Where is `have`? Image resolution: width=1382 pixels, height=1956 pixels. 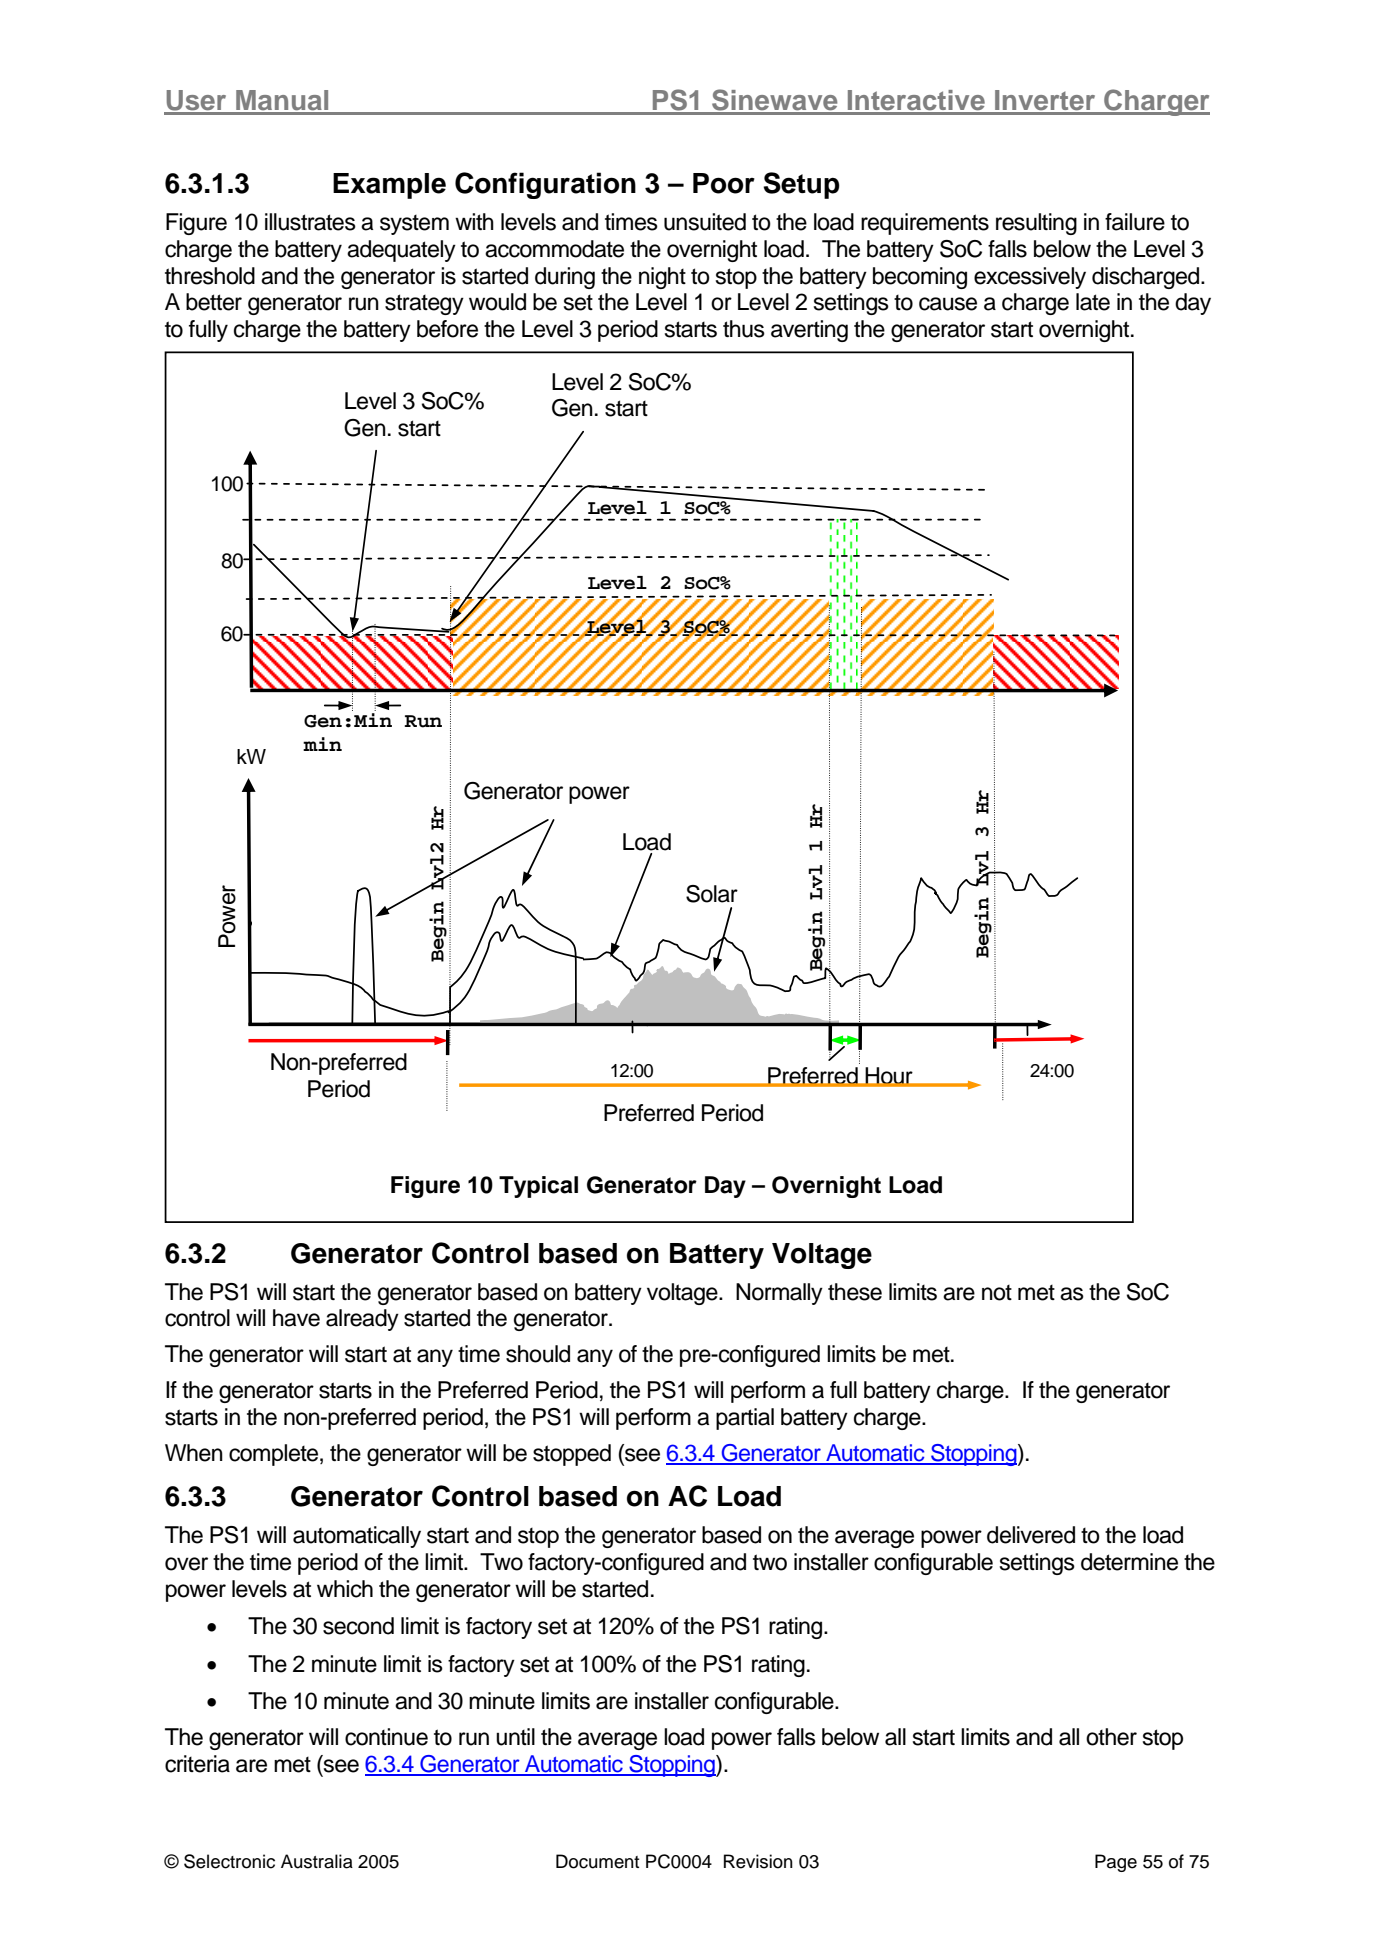 have is located at coordinates (296, 1318).
